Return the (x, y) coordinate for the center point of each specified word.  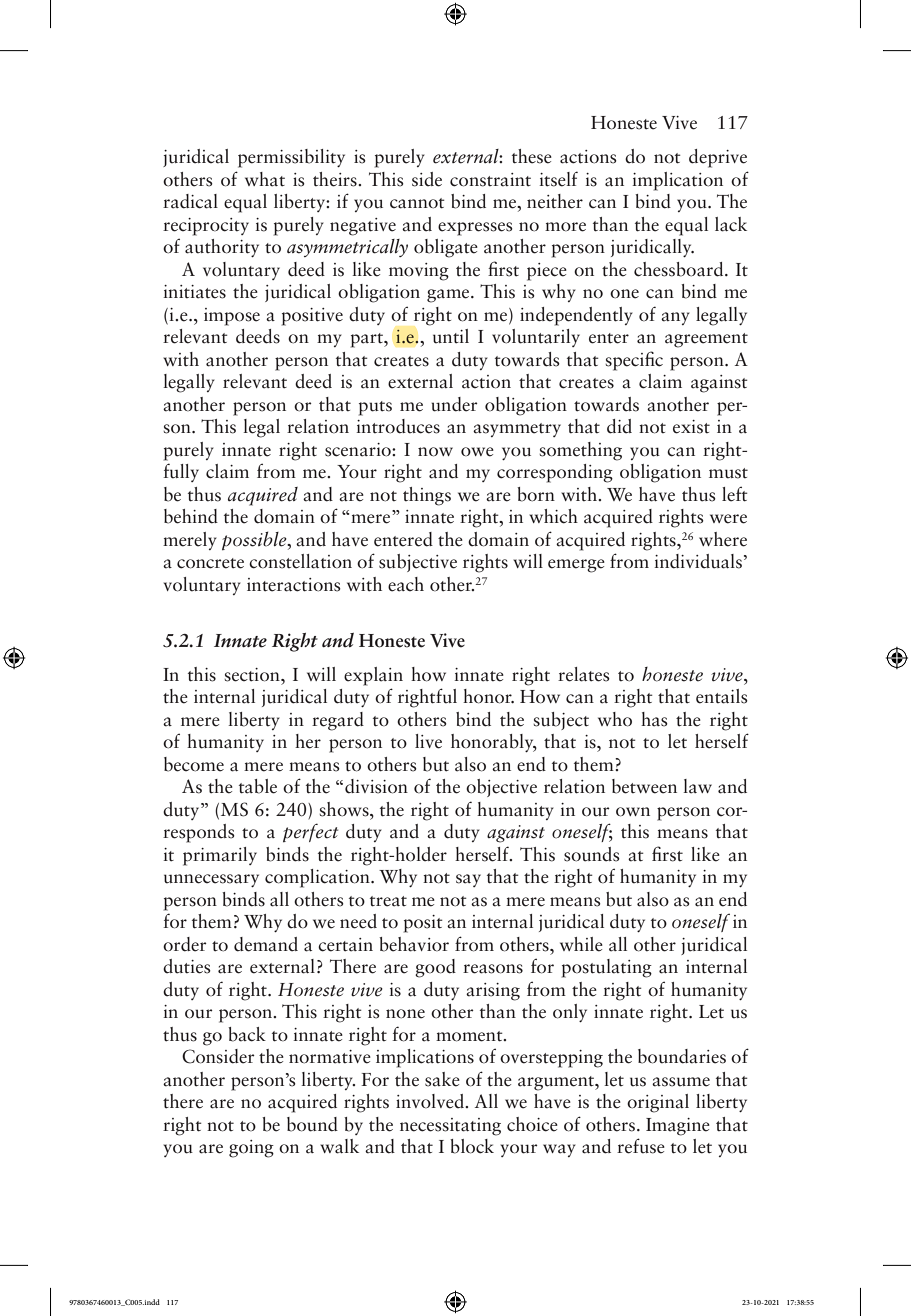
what (265, 179)
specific (634, 361)
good (435, 968)
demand (266, 944)
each (406, 584)
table (258, 786)
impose (232, 317)
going (251, 1149)
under (454, 404)
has (654, 719)
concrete (210, 563)
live (428, 741)
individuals (698, 561)
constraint (490, 180)
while (581, 944)
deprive (718, 158)
